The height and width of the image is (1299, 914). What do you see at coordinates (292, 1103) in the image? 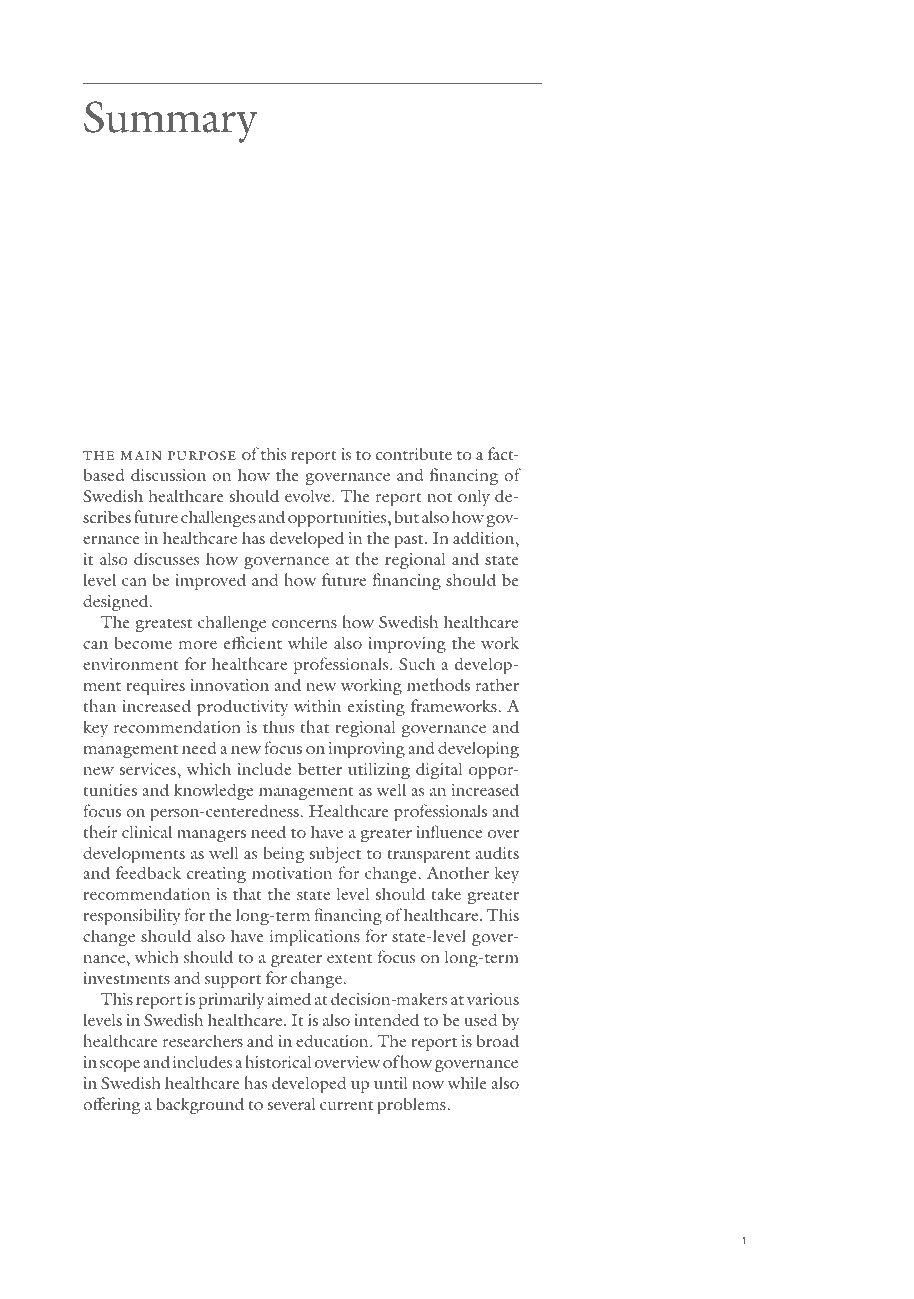
I see `several` at bounding box center [292, 1103].
